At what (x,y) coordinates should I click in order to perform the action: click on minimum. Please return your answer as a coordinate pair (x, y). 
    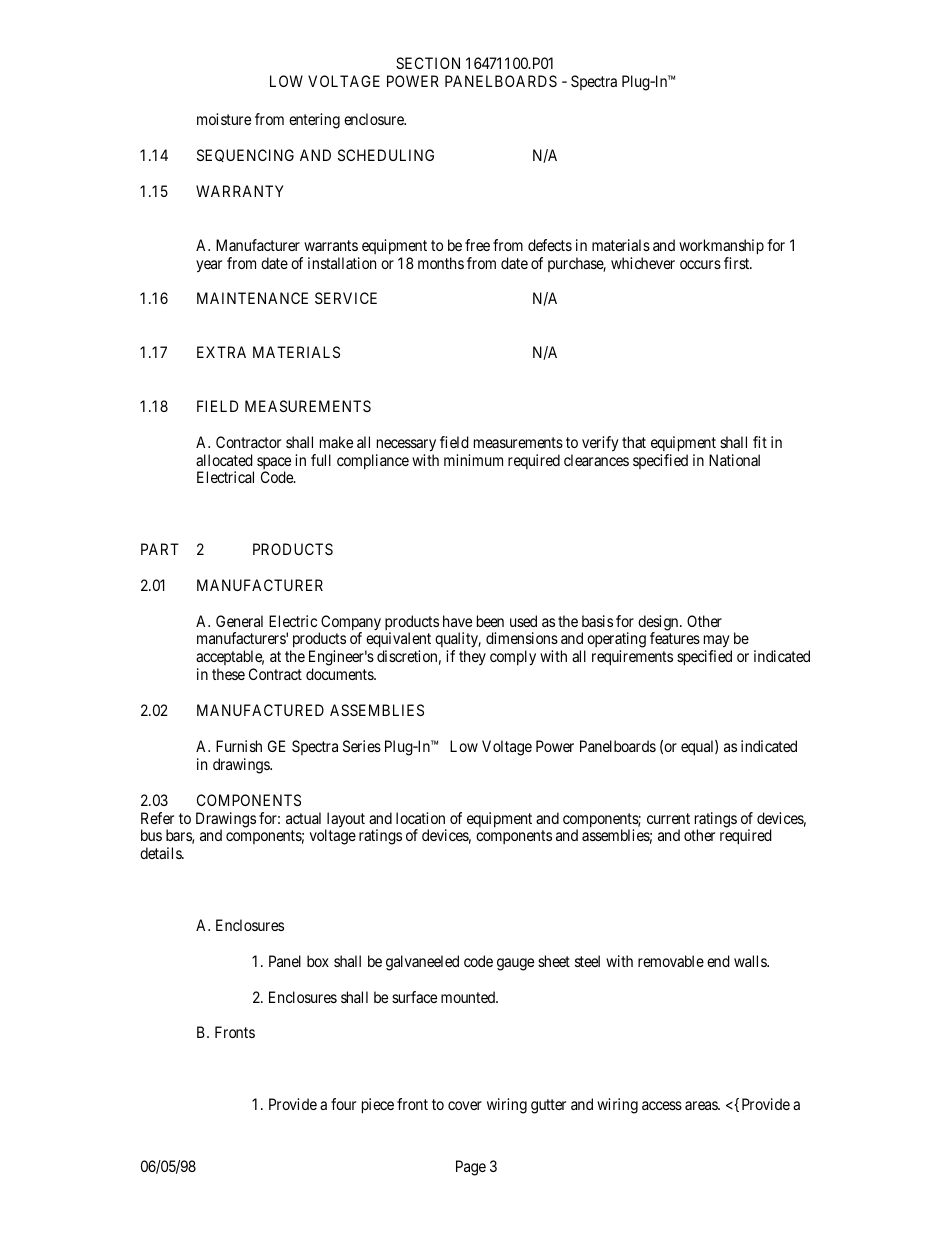
    Looking at the image, I should click on (473, 460).
